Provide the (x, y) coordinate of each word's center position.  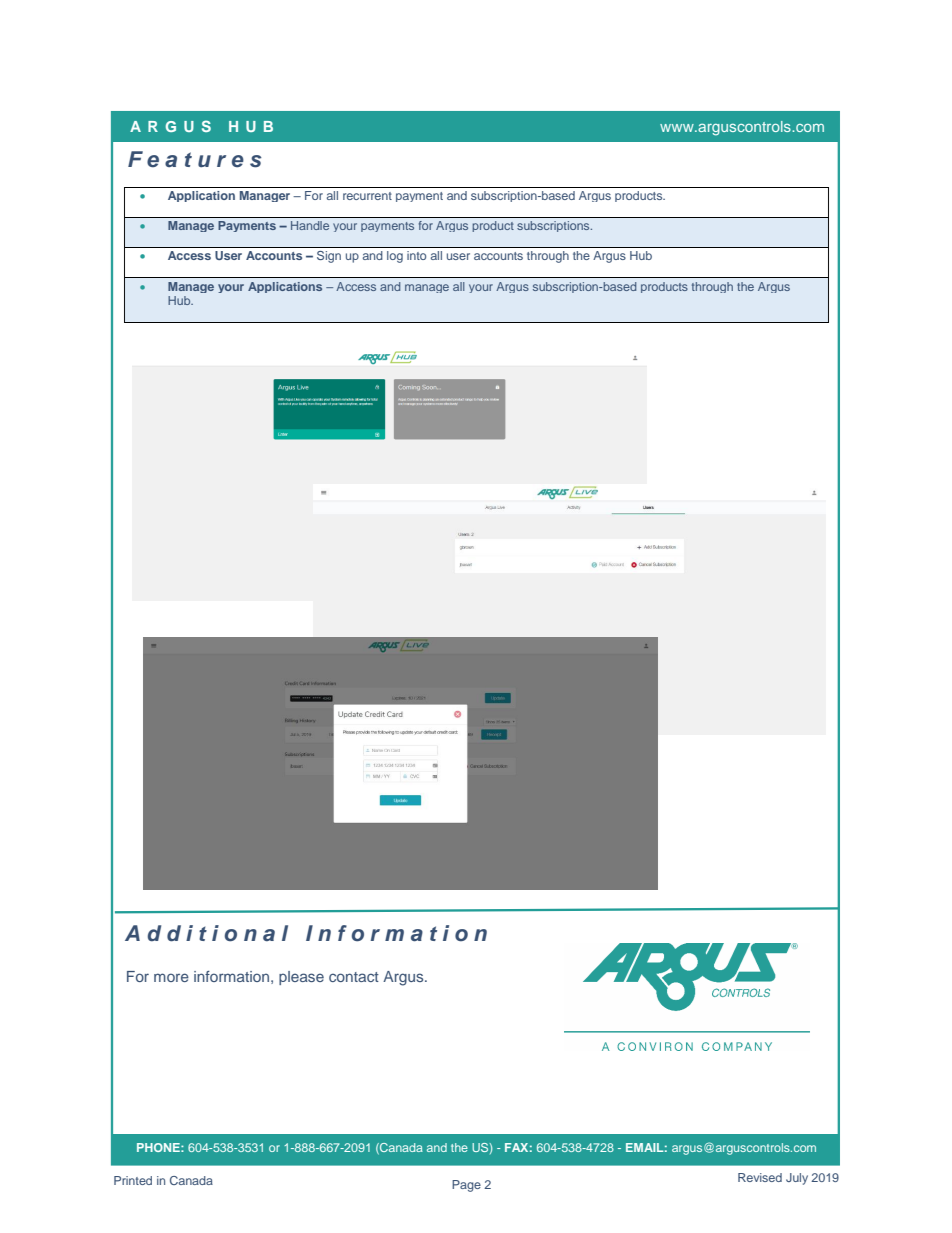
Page (466, 1186)
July (797, 1179)
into (416, 255)
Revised (760, 1177)
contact (354, 977)
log (395, 257)
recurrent (367, 196)
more (171, 977)
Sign (329, 257)
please (301, 978)
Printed (133, 1180)
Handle (310, 225)
